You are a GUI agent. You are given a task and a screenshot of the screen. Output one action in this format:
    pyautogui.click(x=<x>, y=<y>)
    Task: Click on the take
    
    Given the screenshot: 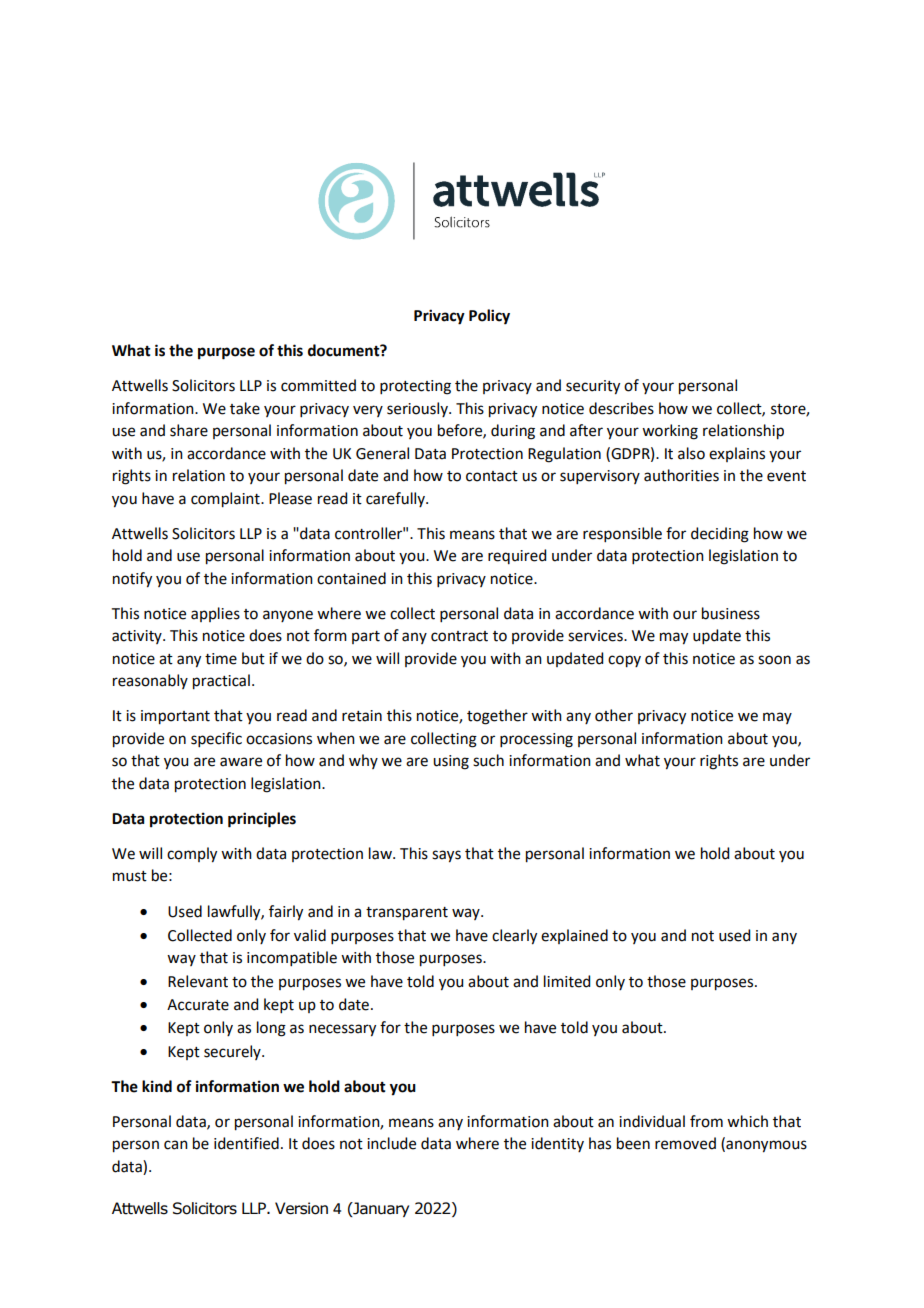 What is the action you would take?
    pyautogui.click(x=245, y=408)
